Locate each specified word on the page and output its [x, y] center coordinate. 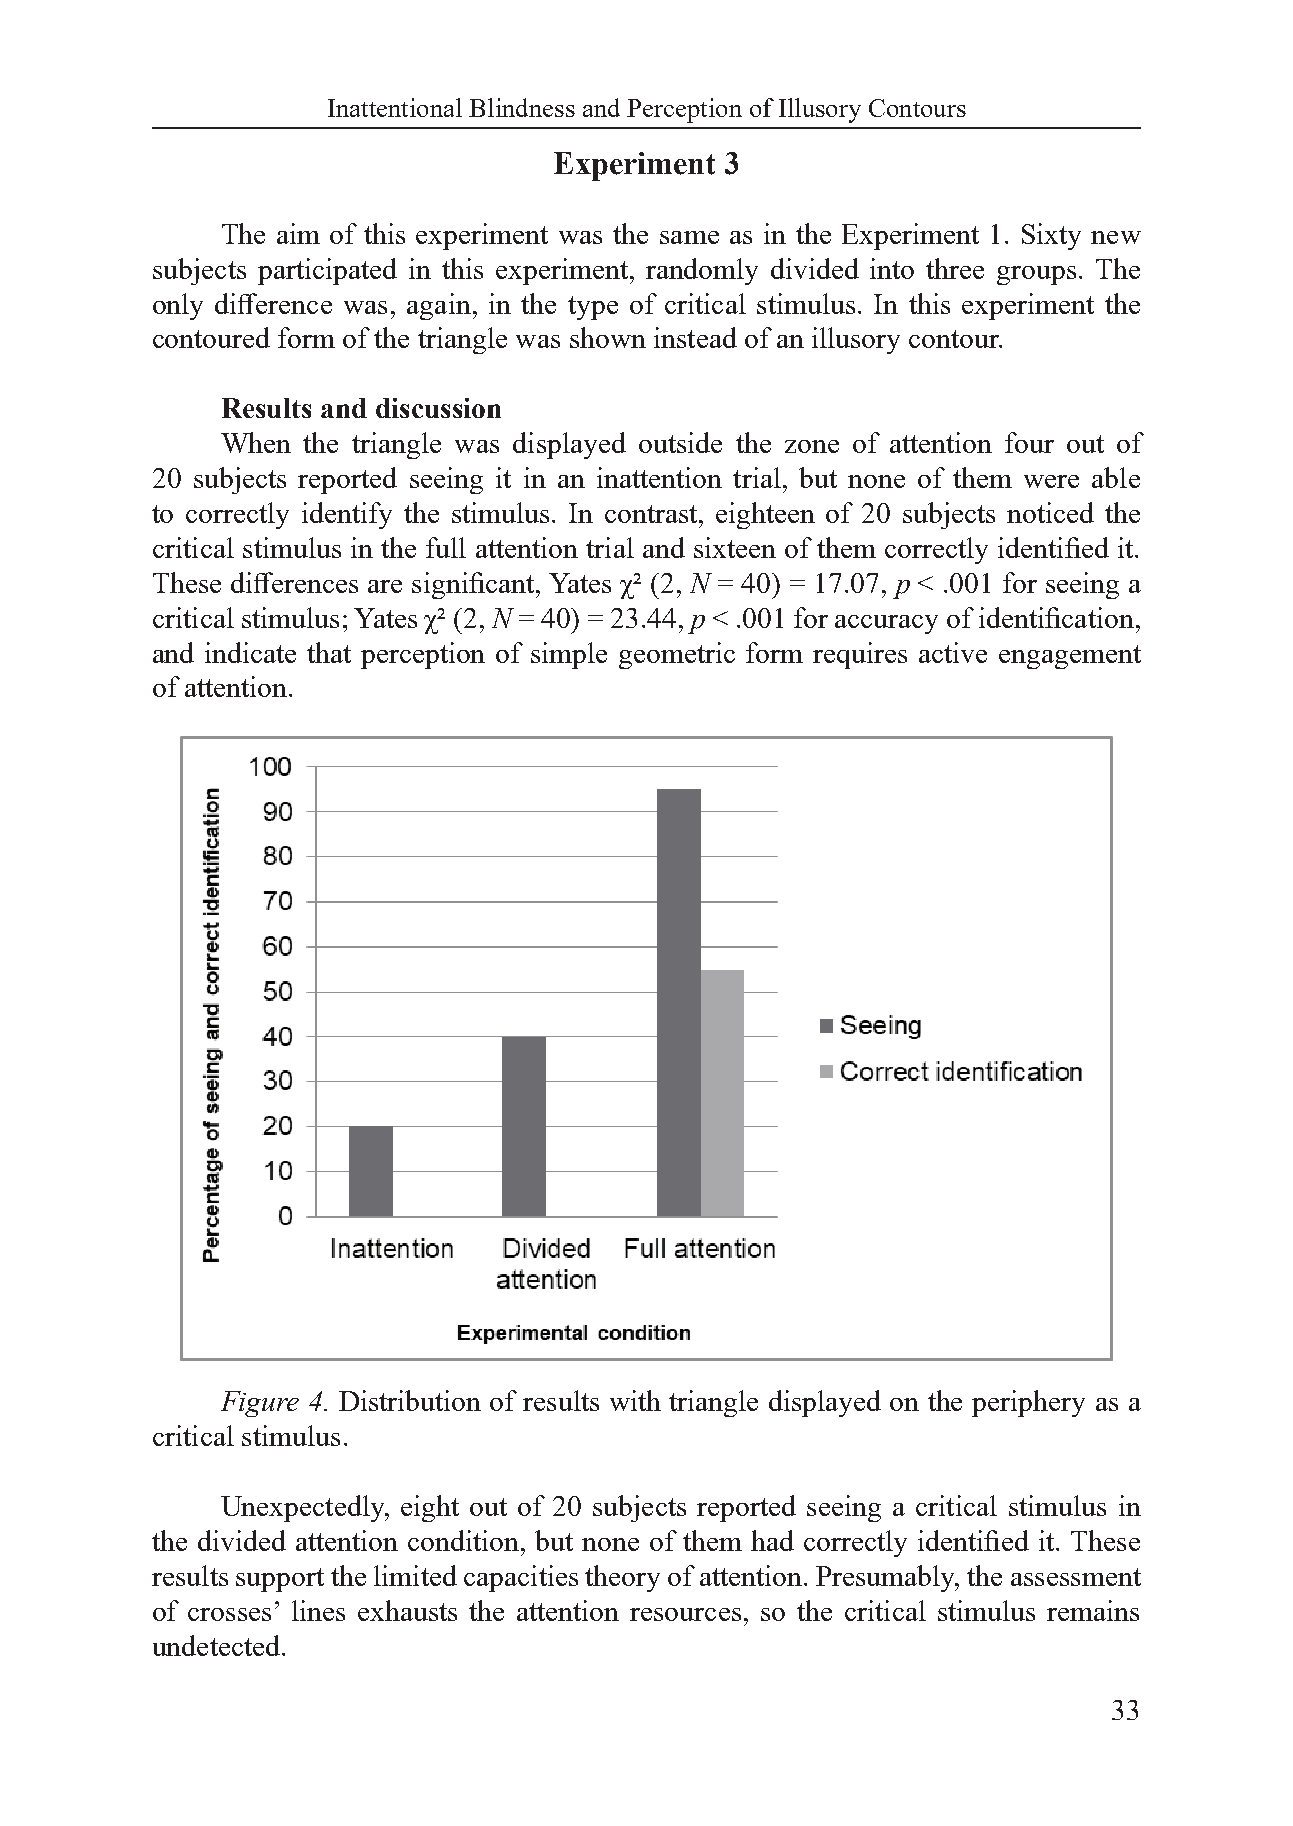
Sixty [1051, 236]
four [1029, 442]
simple [569, 655]
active [953, 652]
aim [298, 233]
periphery [1028, 1403]
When [256, 442]
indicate [250, 652]
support [280, 1580]
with [635, 1400]
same [689, 237]
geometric [677, 655]
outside [680, 442]
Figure [260, 1404]
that [329, 652]
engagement [1070, 657]
